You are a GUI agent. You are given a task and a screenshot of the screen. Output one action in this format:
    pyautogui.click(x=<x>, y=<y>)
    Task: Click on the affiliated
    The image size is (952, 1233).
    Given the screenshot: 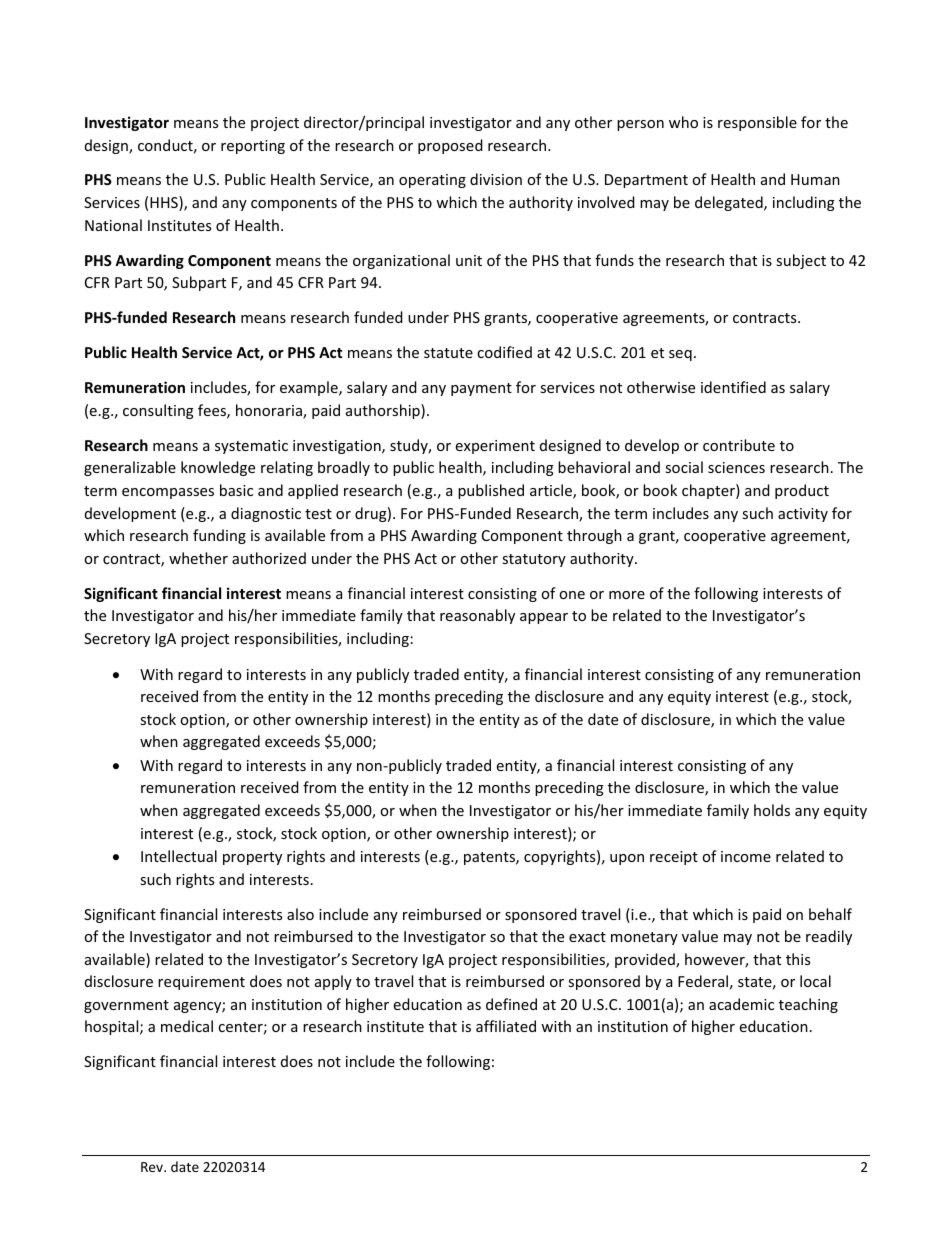 What is the action you would take?
    pyautogui.click(x=506, y=1026)
